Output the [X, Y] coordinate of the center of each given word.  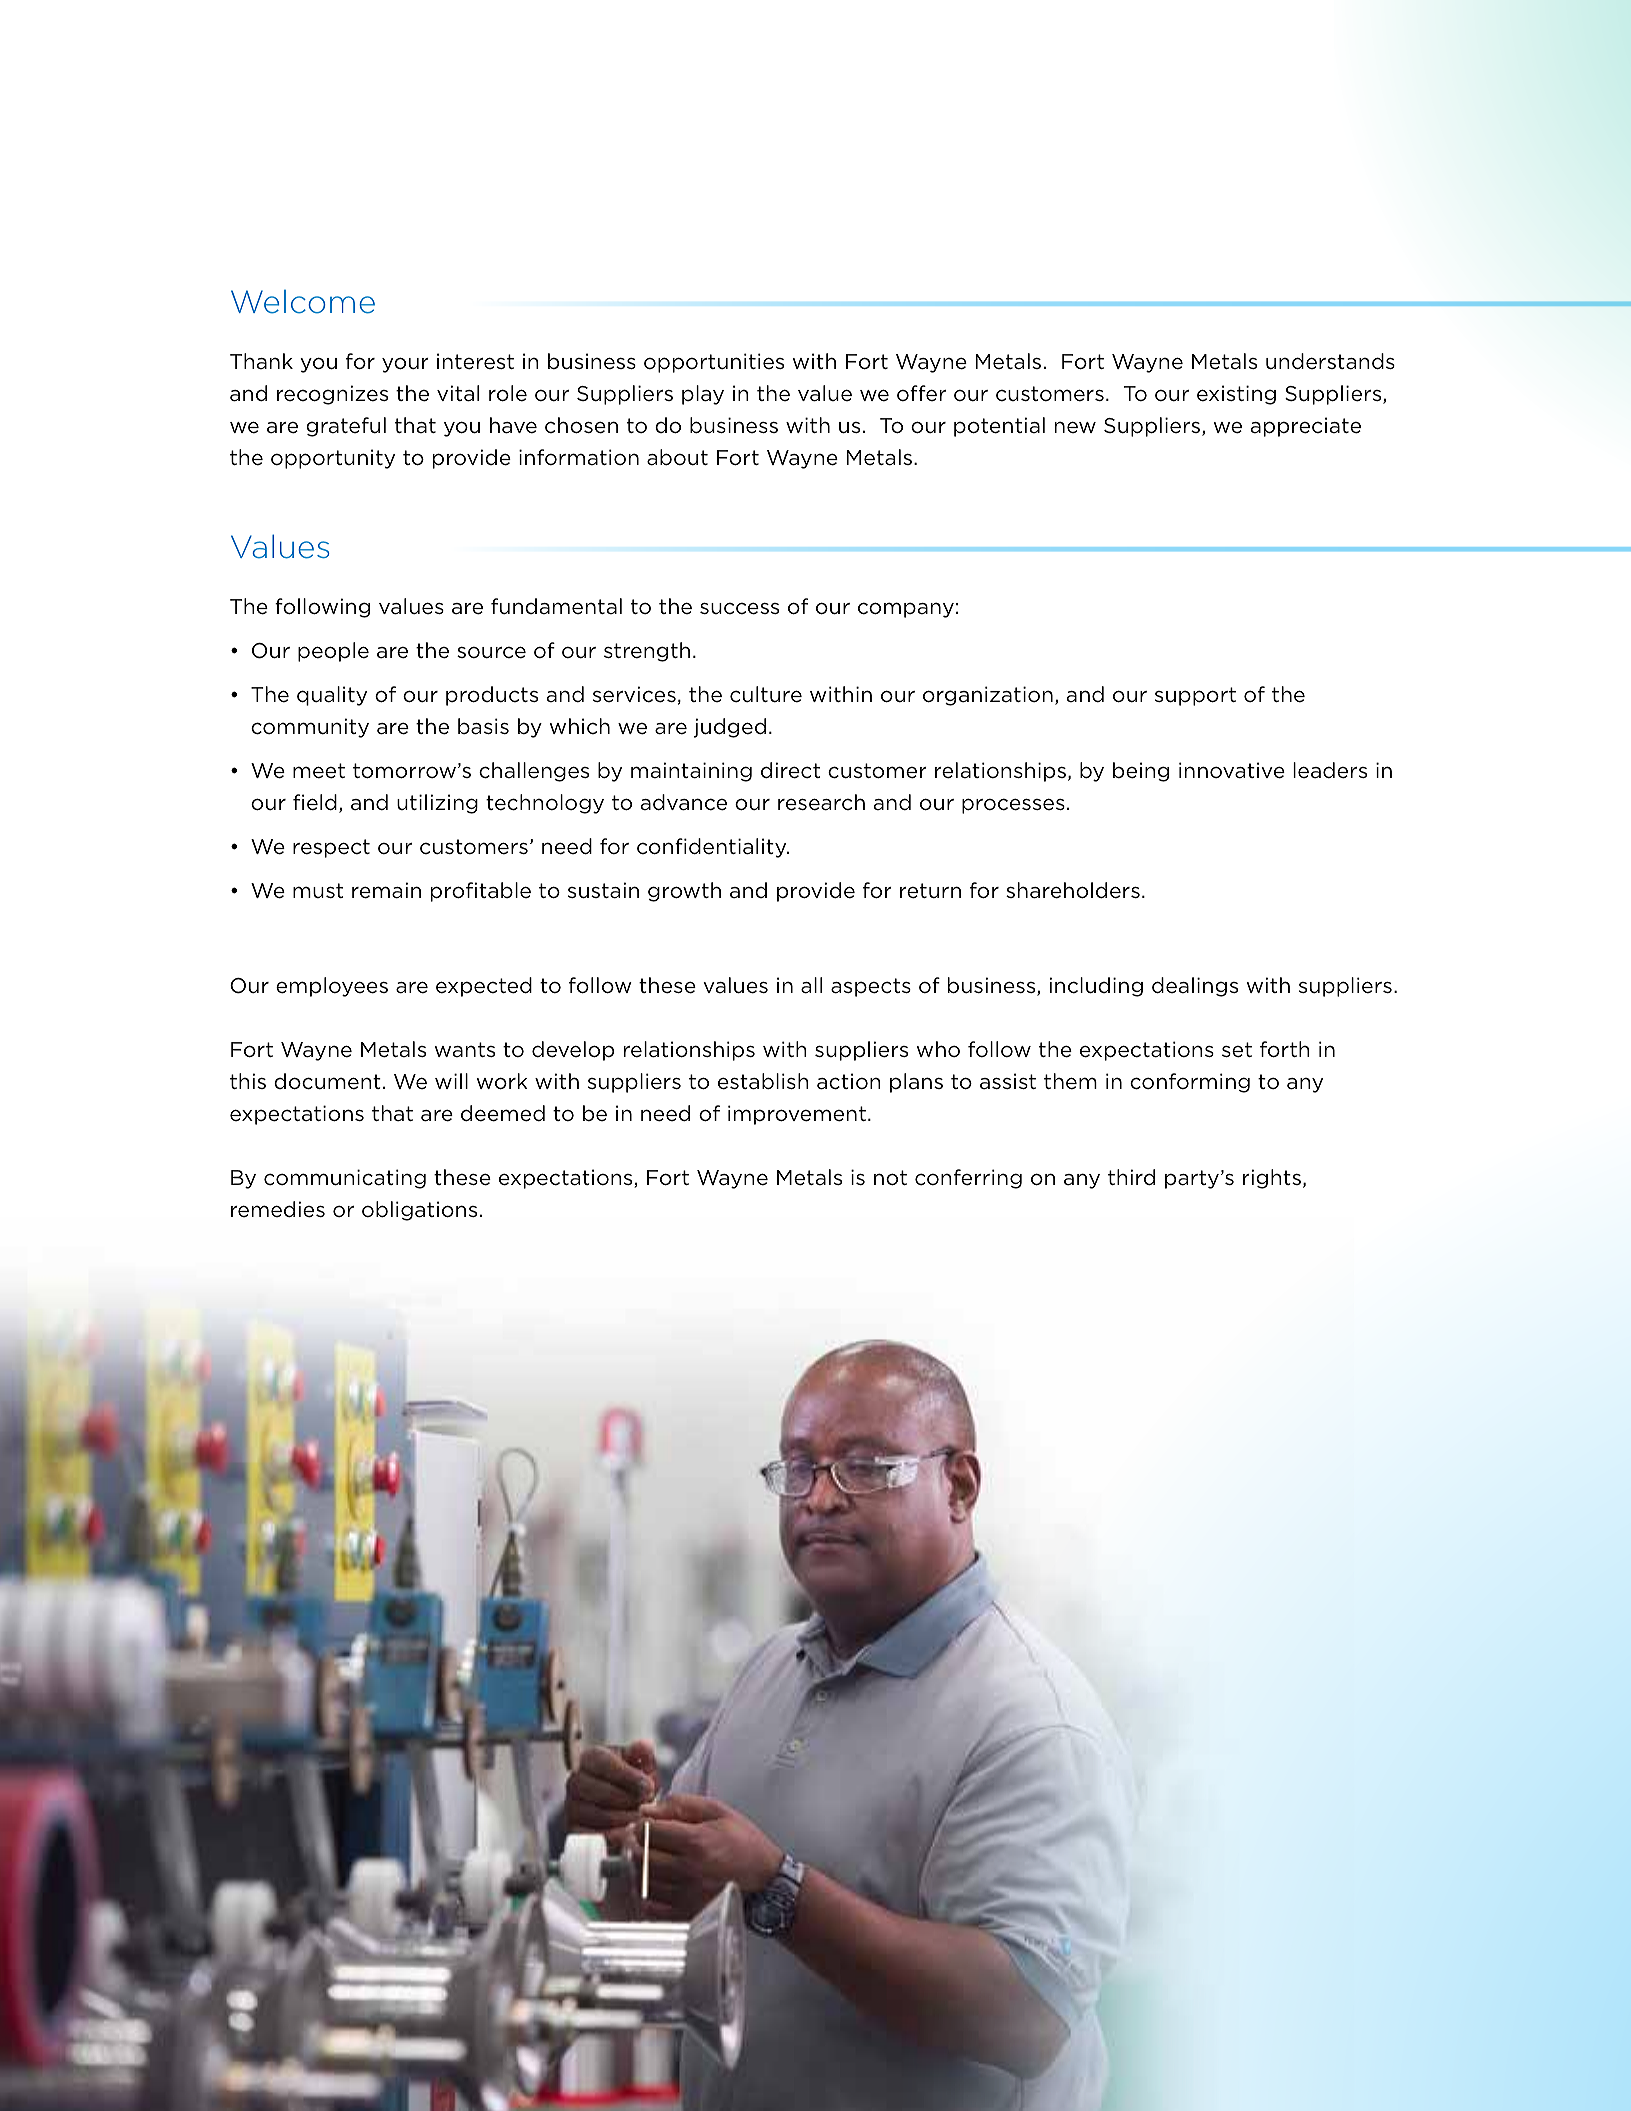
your [405, 365]
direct [790, 770]
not [890, 1178]
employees [332, 987]
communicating [345, 1179]
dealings [1195, 987]
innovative [1232, 770]
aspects [871, 987]
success [739, 608]
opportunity [333, 459]
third [1131, 1177]
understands [1330, 361]
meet [319, 771]
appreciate [1306, 427]
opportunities [714, 363]
